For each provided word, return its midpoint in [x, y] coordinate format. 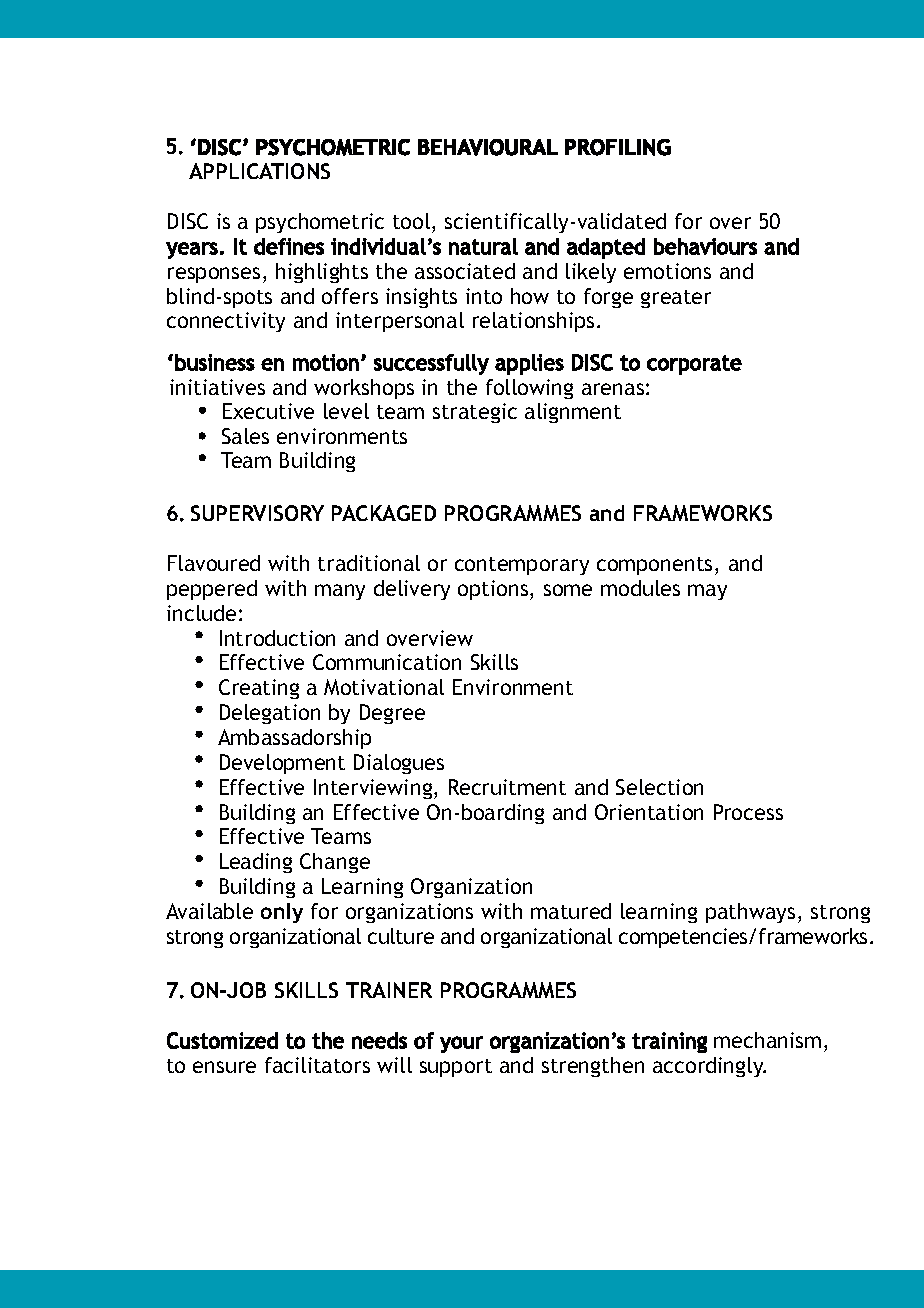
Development [282, 764]
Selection [659, 787]
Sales [245, 436]
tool [411, 221]
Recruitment [507, 787]
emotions [667, 271]
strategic [475, 413]
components [654, 566]
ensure [224, 1067]
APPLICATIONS [259, 171]
